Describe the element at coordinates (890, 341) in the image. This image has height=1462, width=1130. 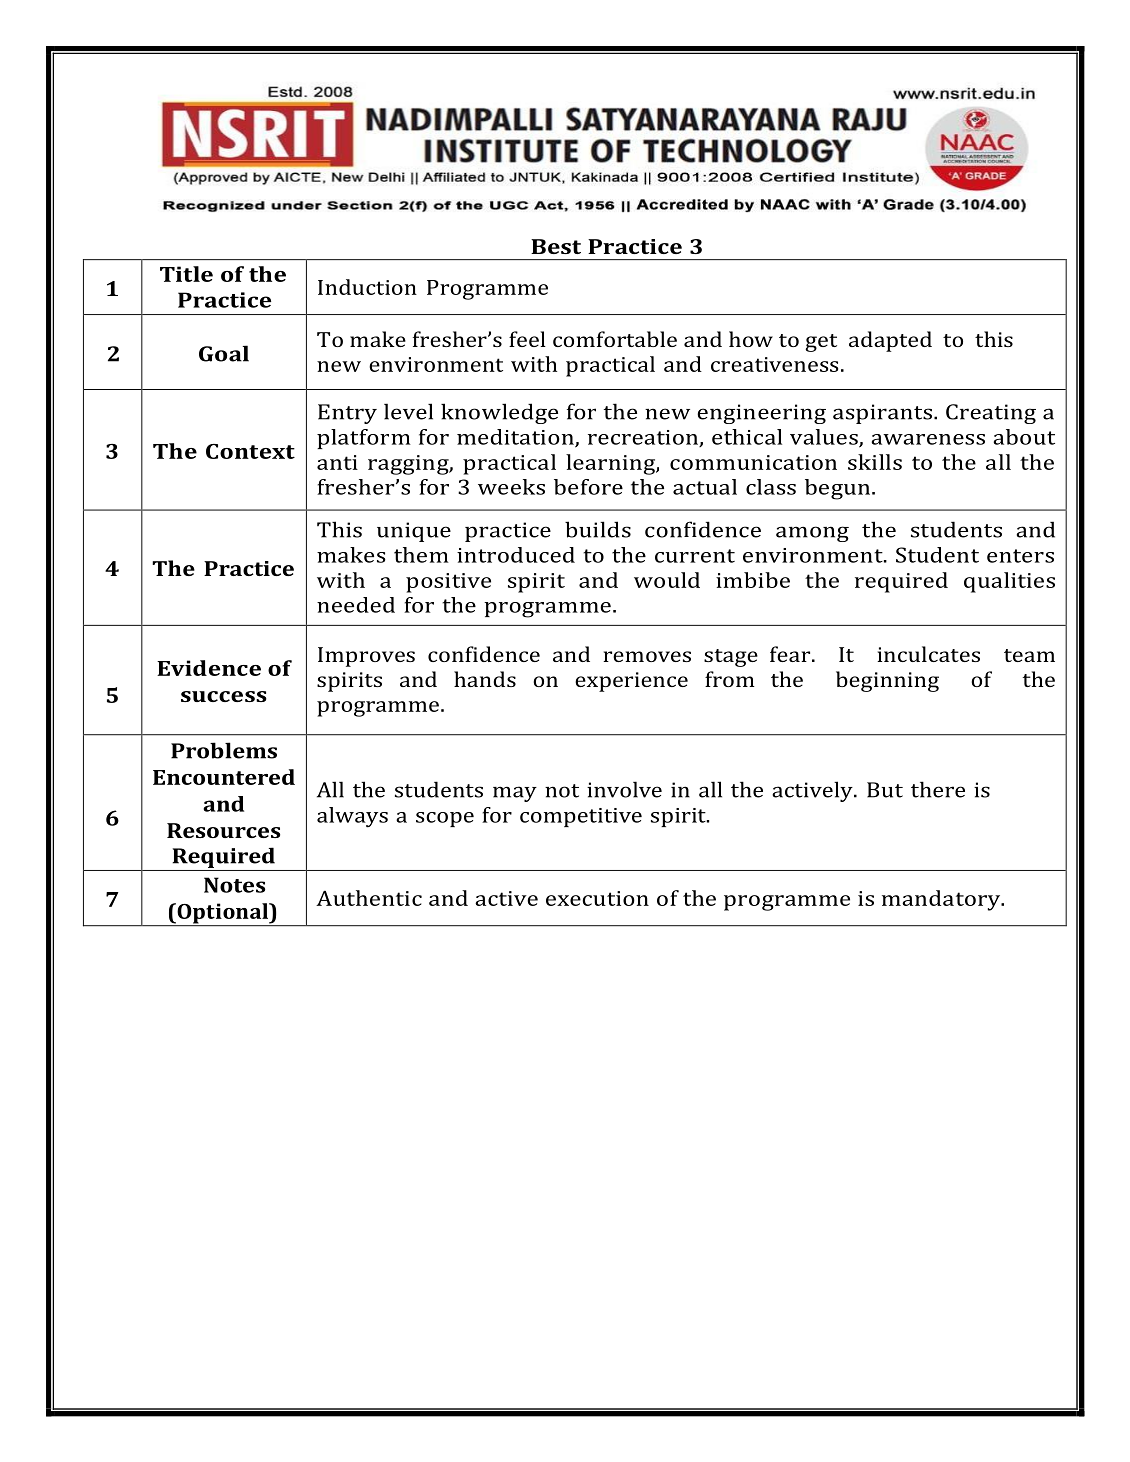
I see `adapted` at that location.
